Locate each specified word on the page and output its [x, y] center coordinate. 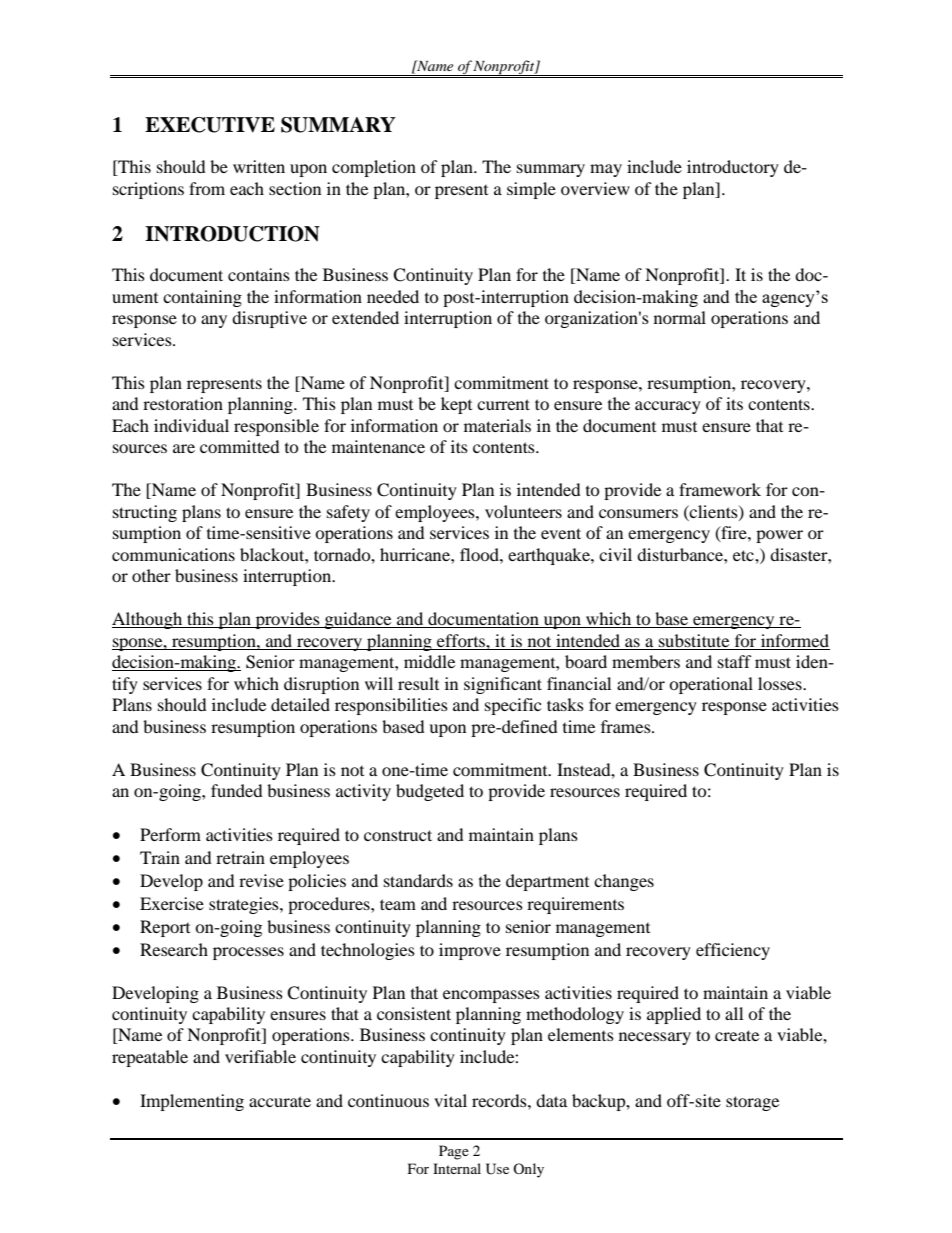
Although [148, 620]
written [259, 166]
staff [735, 661]
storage [752, 1103]
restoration [183, 403]
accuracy [668, 407]
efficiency [733, 951]
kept [456, 405]
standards [418, 880]
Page [454, 1152]
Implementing [192, 1102]
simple [531, 190]
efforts [462, 640]
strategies [245, 905]
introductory [733, 168]
